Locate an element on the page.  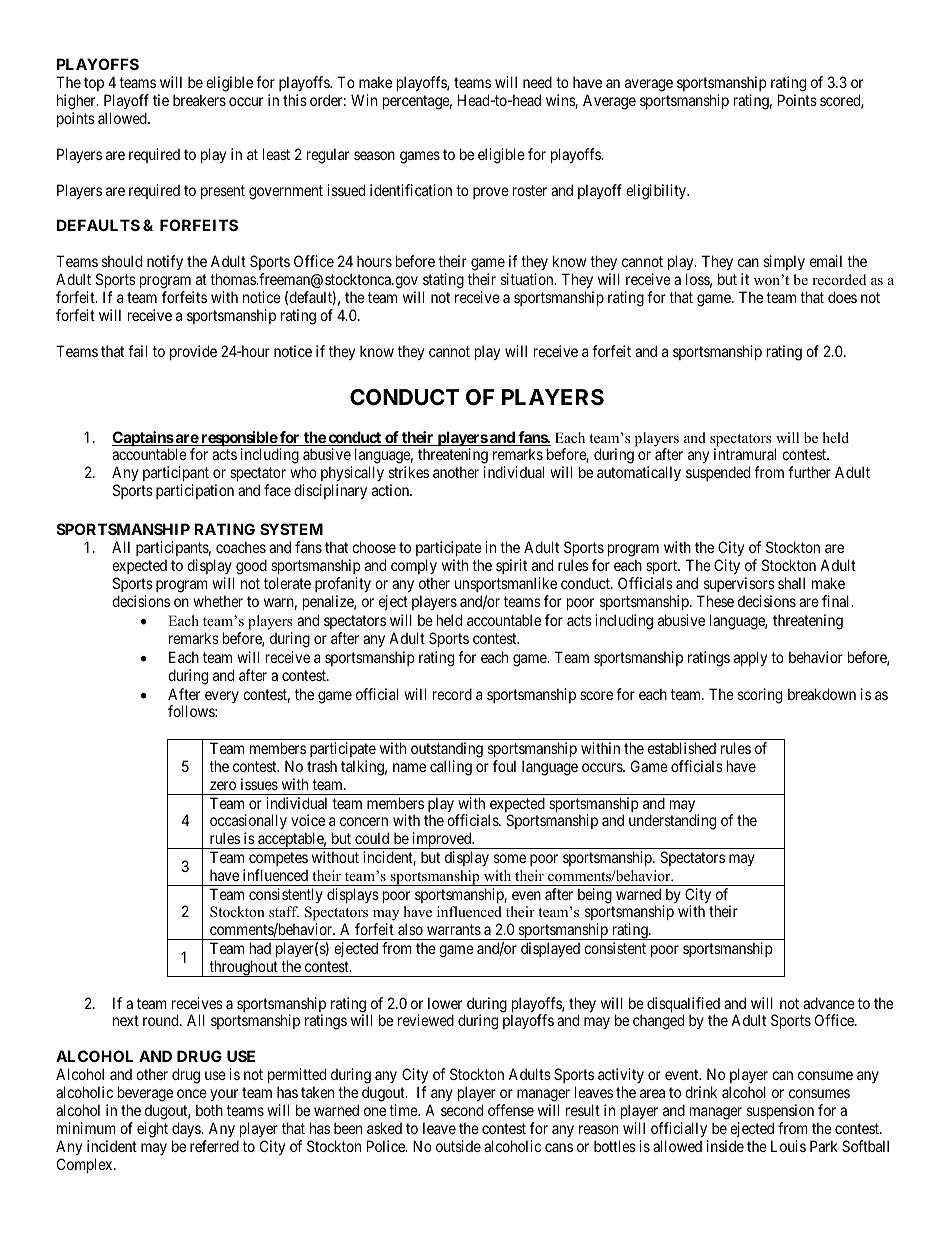
apply is located at coordinates (750, 658).
